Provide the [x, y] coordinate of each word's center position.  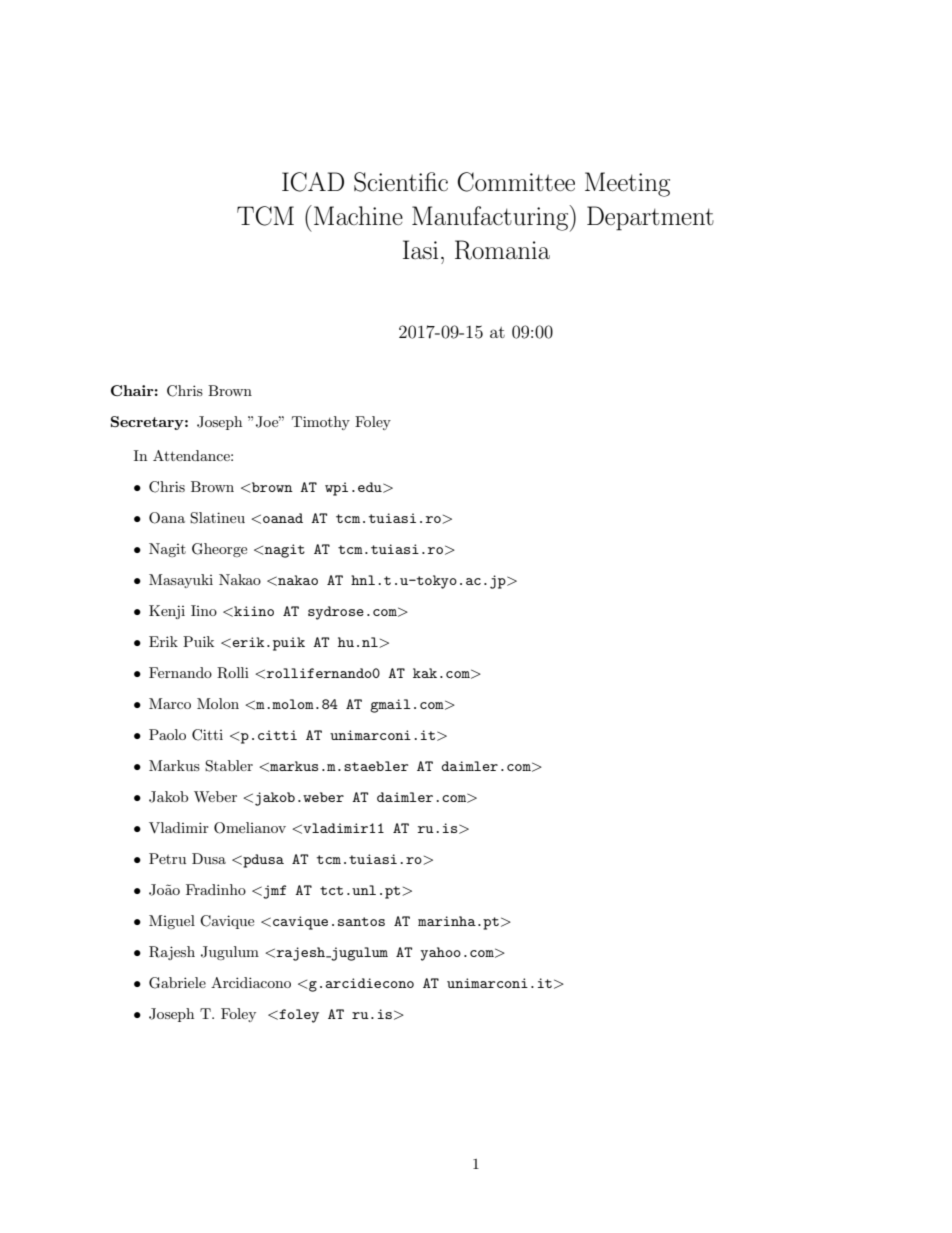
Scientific [401, 182]
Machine [358, 216]
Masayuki [181, 581]
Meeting [627, 184]
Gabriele [177, 983]
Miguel [172, 922]
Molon [218, 703]
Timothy [321, 423]
